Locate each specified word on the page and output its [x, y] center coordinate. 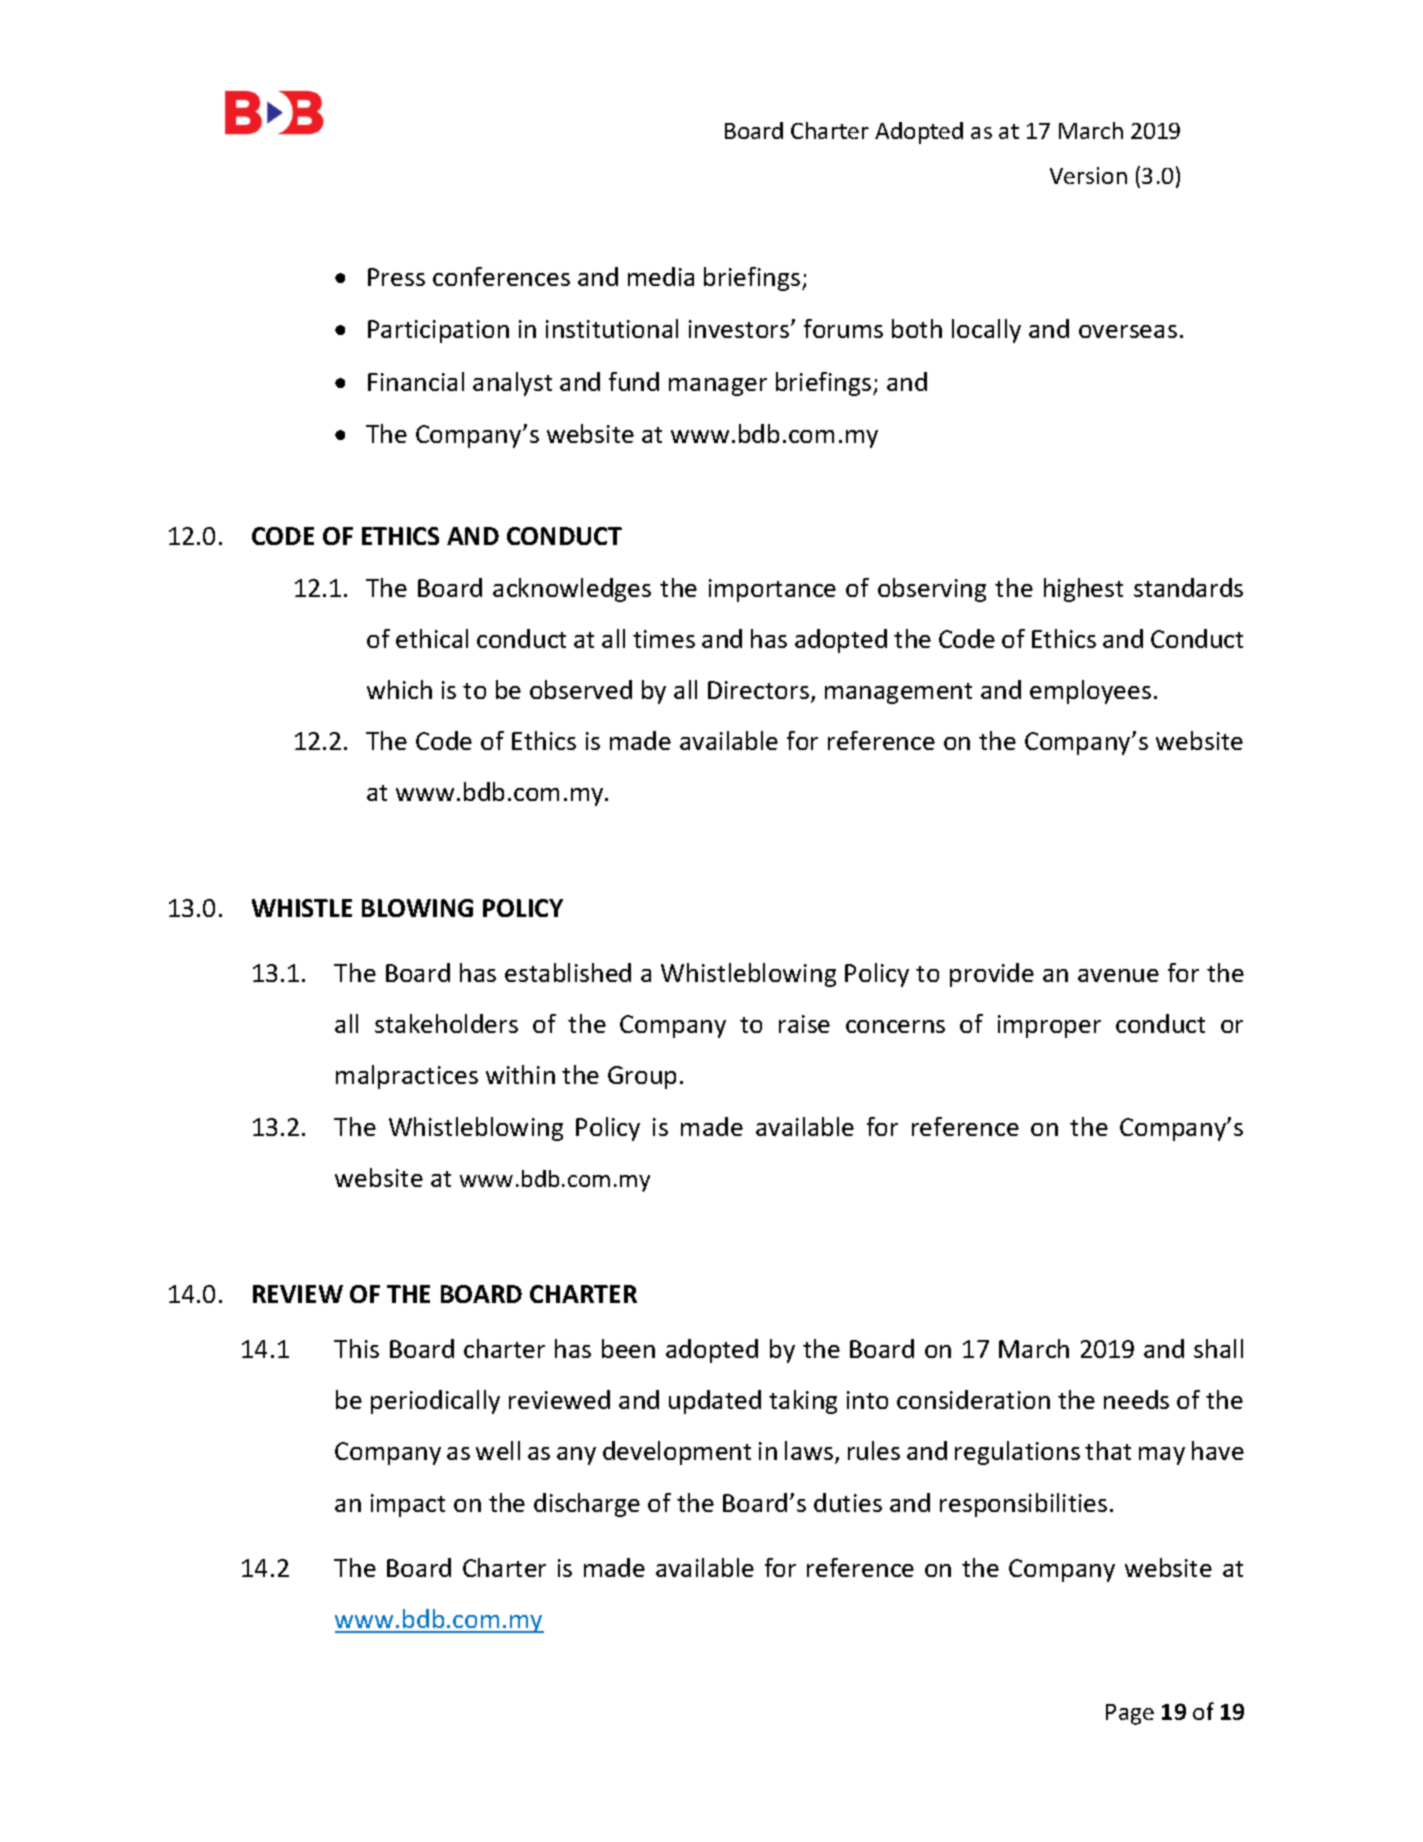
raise [804, 1024]
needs [1136, 1399]
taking [803, 1402]
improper [1049, 1026]
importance [772, 590]
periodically [435, 1402]
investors [740, 329]
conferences [501, 276]
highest [1083, 590]
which [399, 689]
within [520, 1074]
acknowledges [572, 590]
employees [1090, 692]
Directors [758, 690]
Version [1088, 175]
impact [408, 1505]
